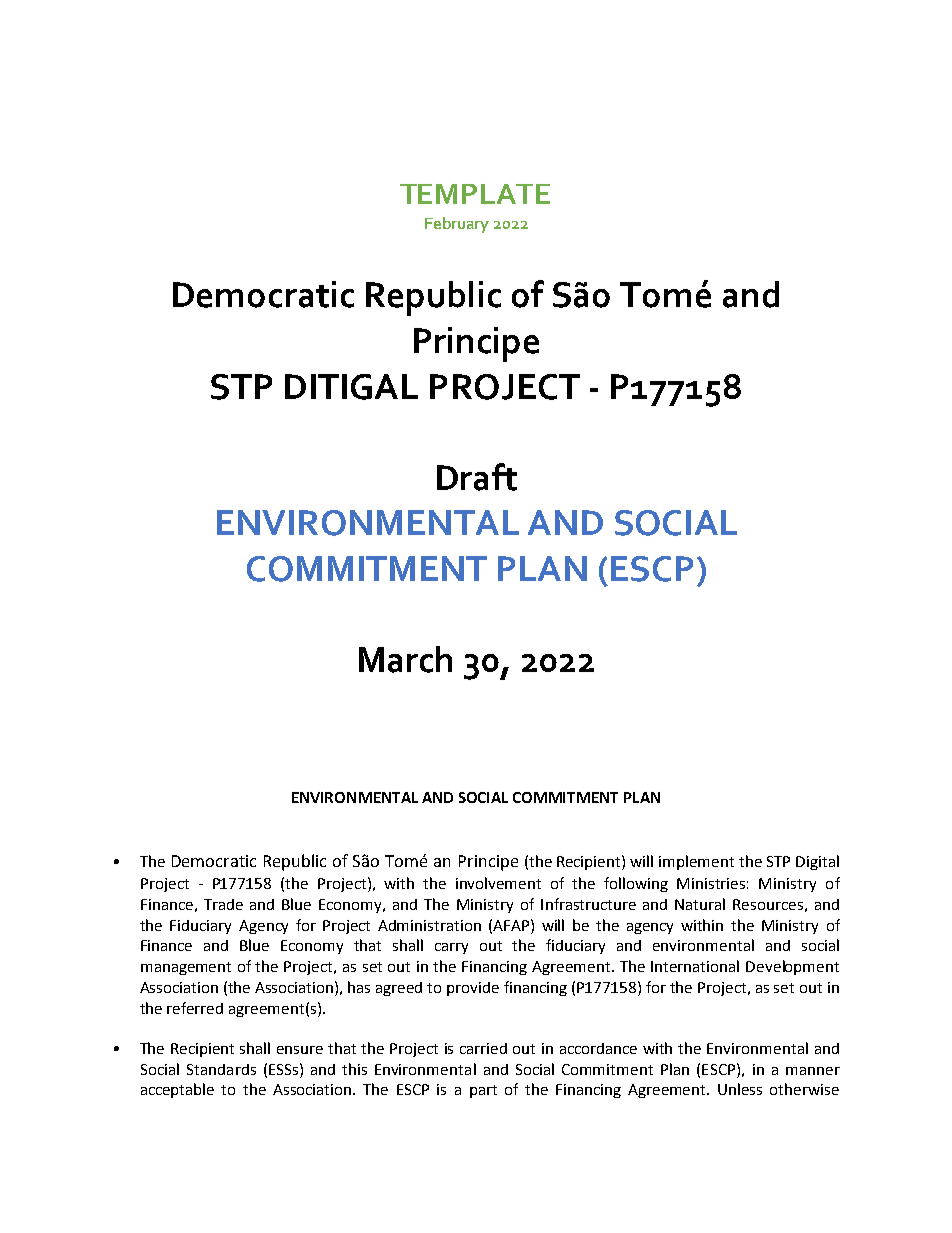 The width and height of the page is (952, 1233). I want to click on Infrastructure, so click(588, 904).
